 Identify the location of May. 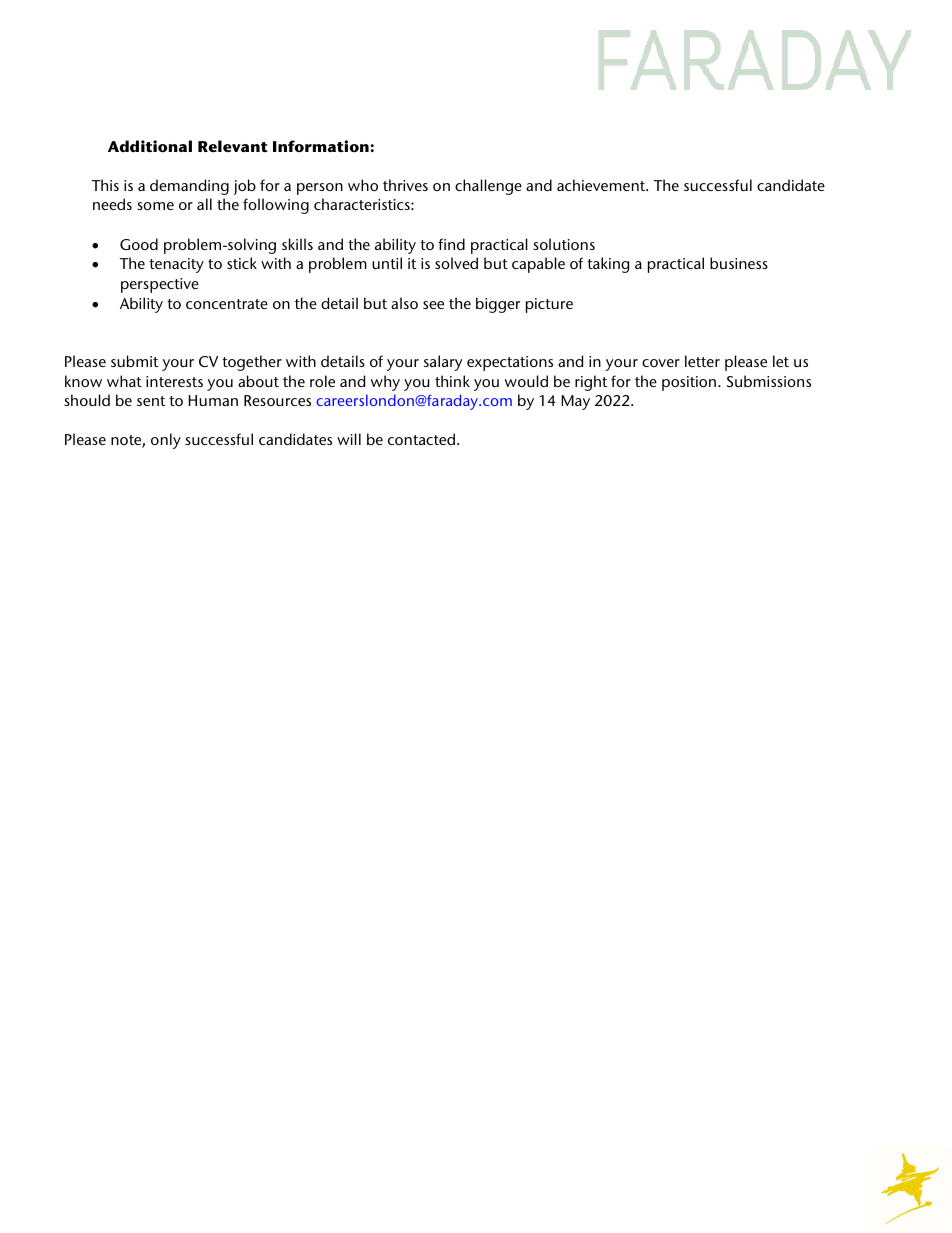
(575, 402).
